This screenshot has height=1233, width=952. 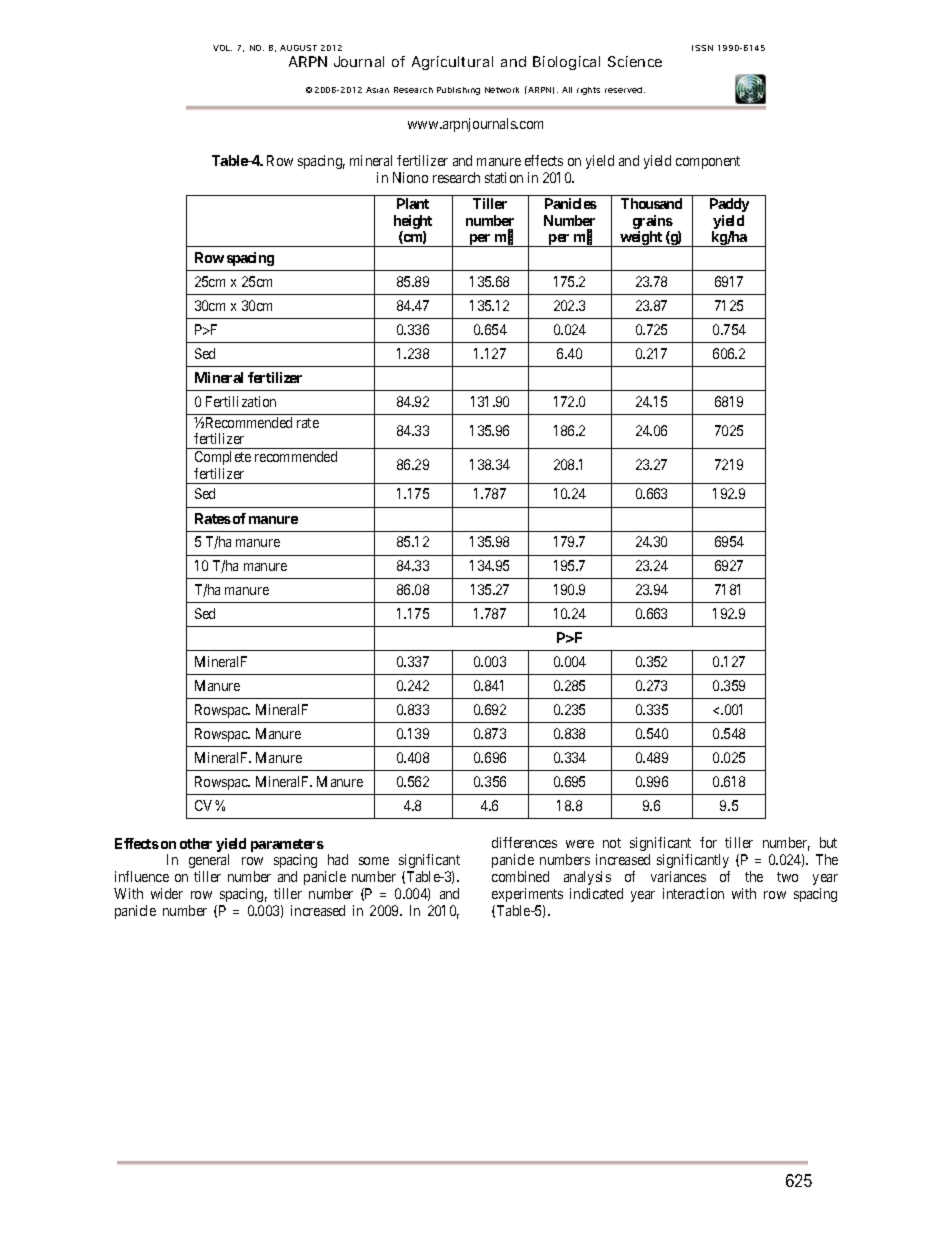 What do you see at coordinates (413, 223) in the screenshot?
I see `height` at bounding box center [413, 223].
